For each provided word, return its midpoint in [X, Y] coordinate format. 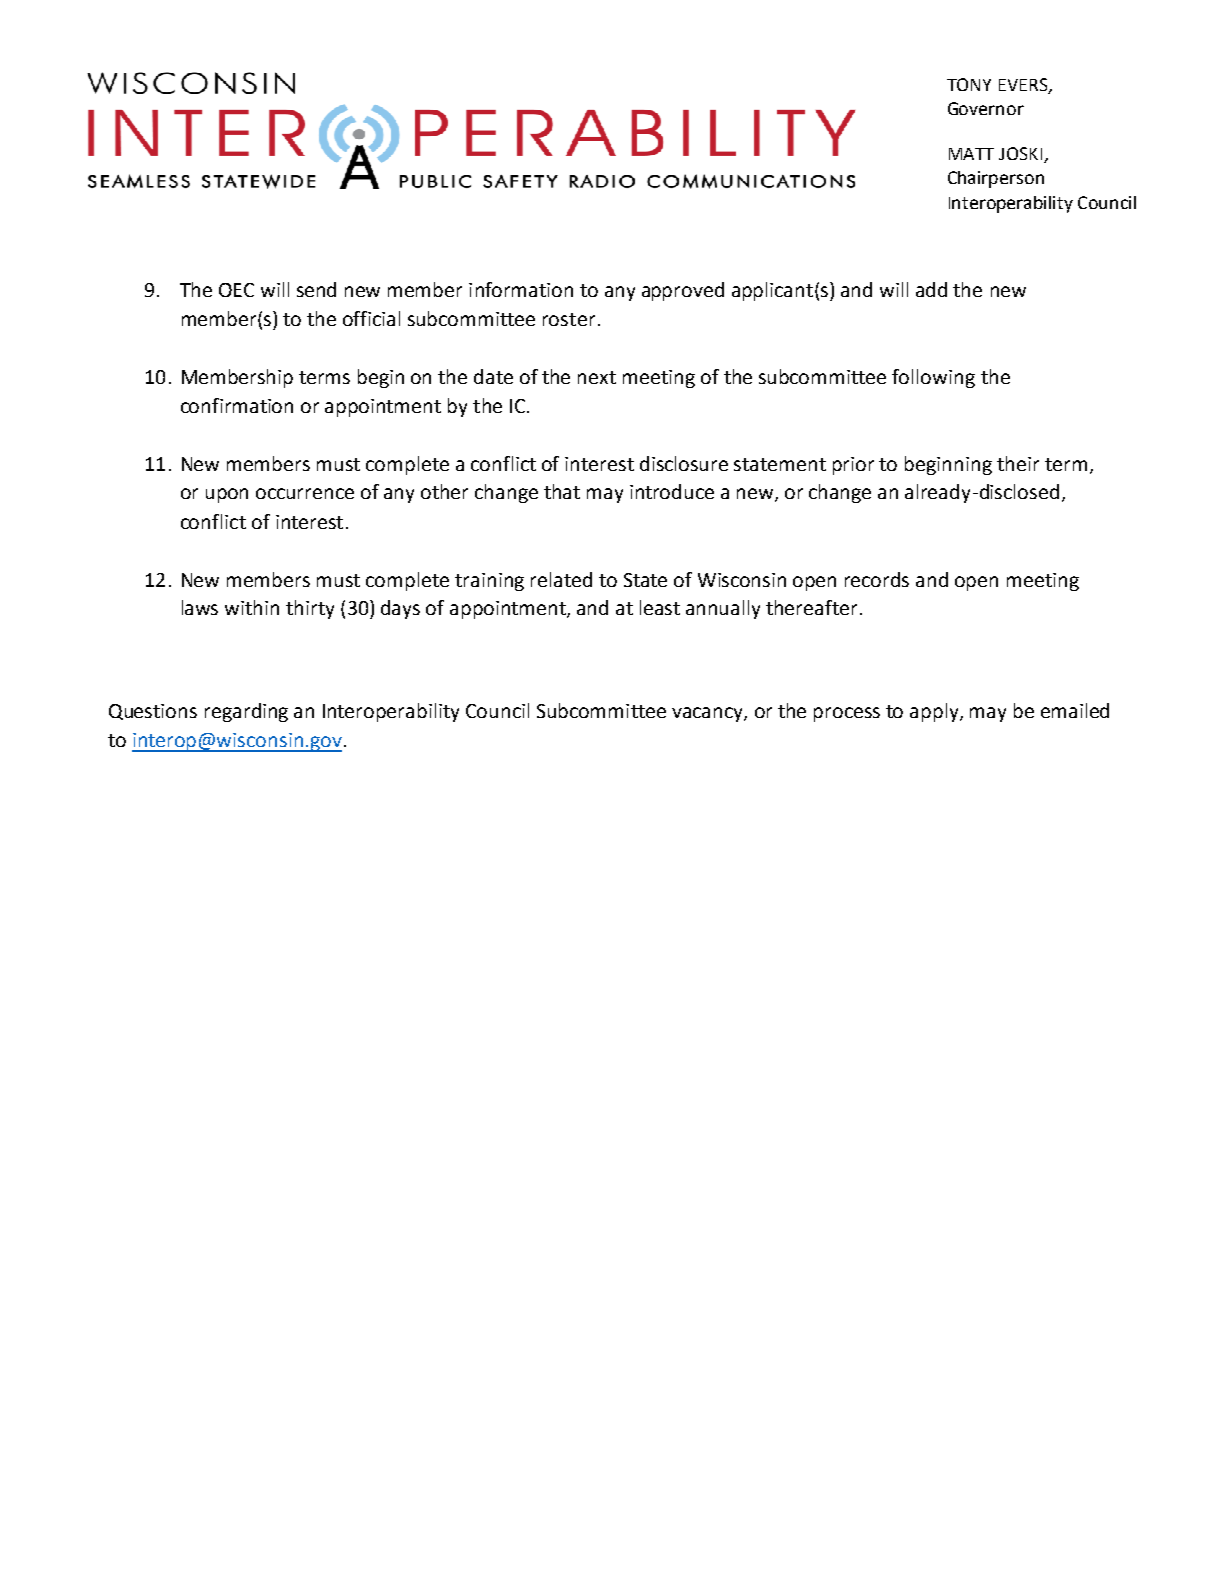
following [933, 378]
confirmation [237, 405]
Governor [986, 108]
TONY [969, 84]
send [316, 289]
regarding [246, 712]
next [597, 377]
